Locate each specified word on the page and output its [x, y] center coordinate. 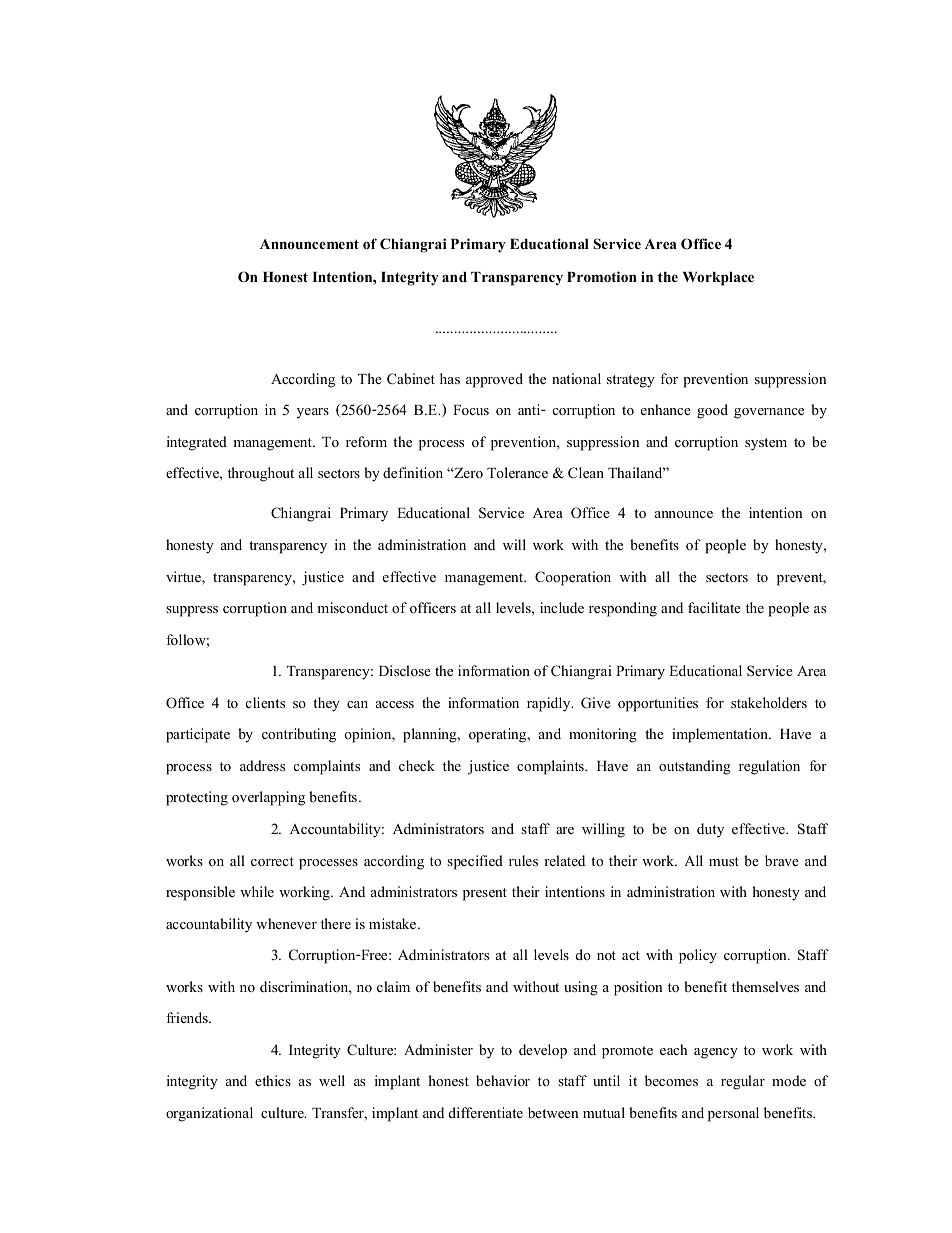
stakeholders [769, 702]
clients [265, 702]
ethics [273, 1080]
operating [499, 735]
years [313, 413]
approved [494, 380]
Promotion [602, 276]
